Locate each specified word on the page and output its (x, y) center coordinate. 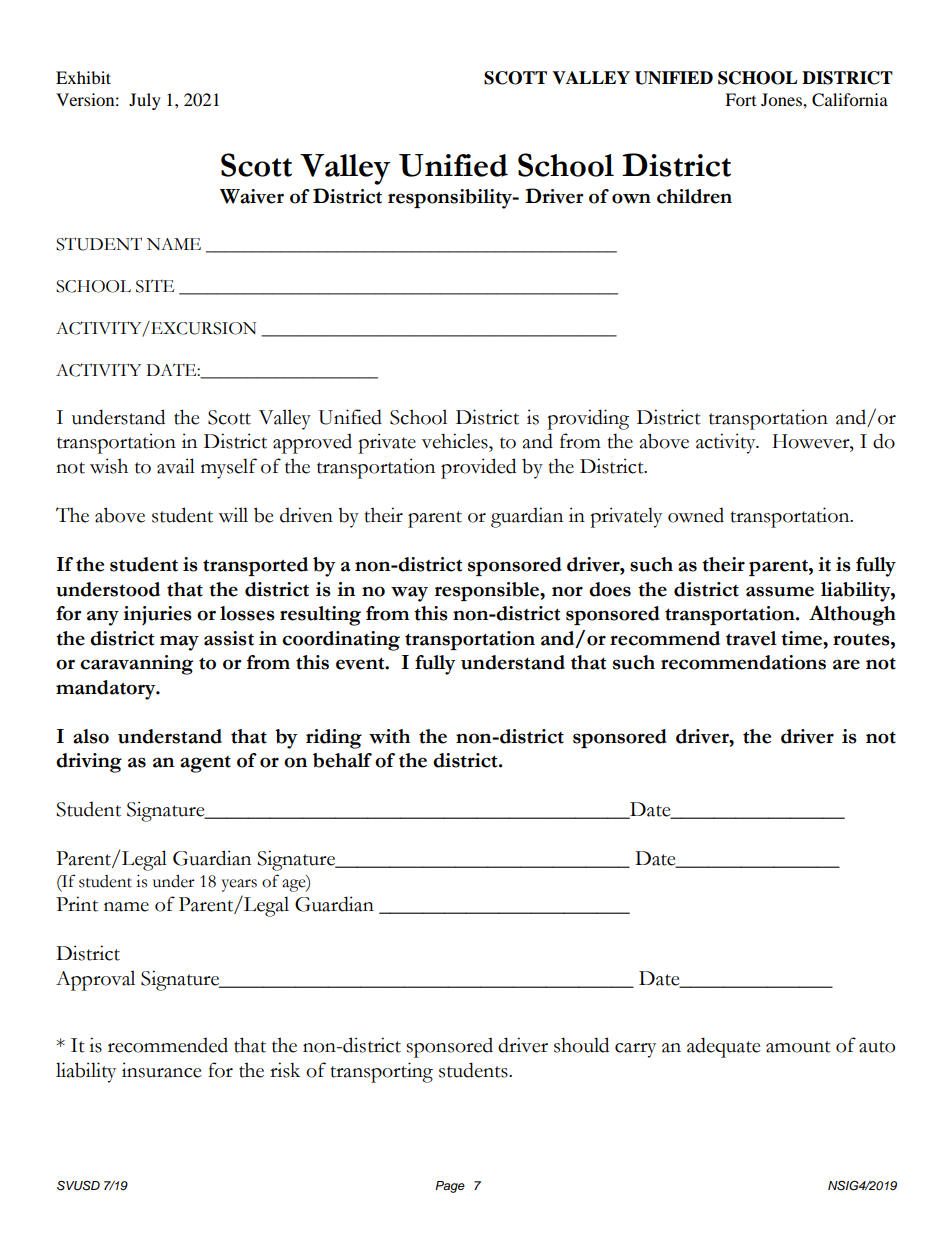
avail (176, 466)
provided (478, 468)
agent (205, 764)
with (389, 736)
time (802, 638)
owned (696, 515)
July (145, 101)
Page (450, 1187)
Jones (782, 99)
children (694, 196)
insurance (162, 1070)
